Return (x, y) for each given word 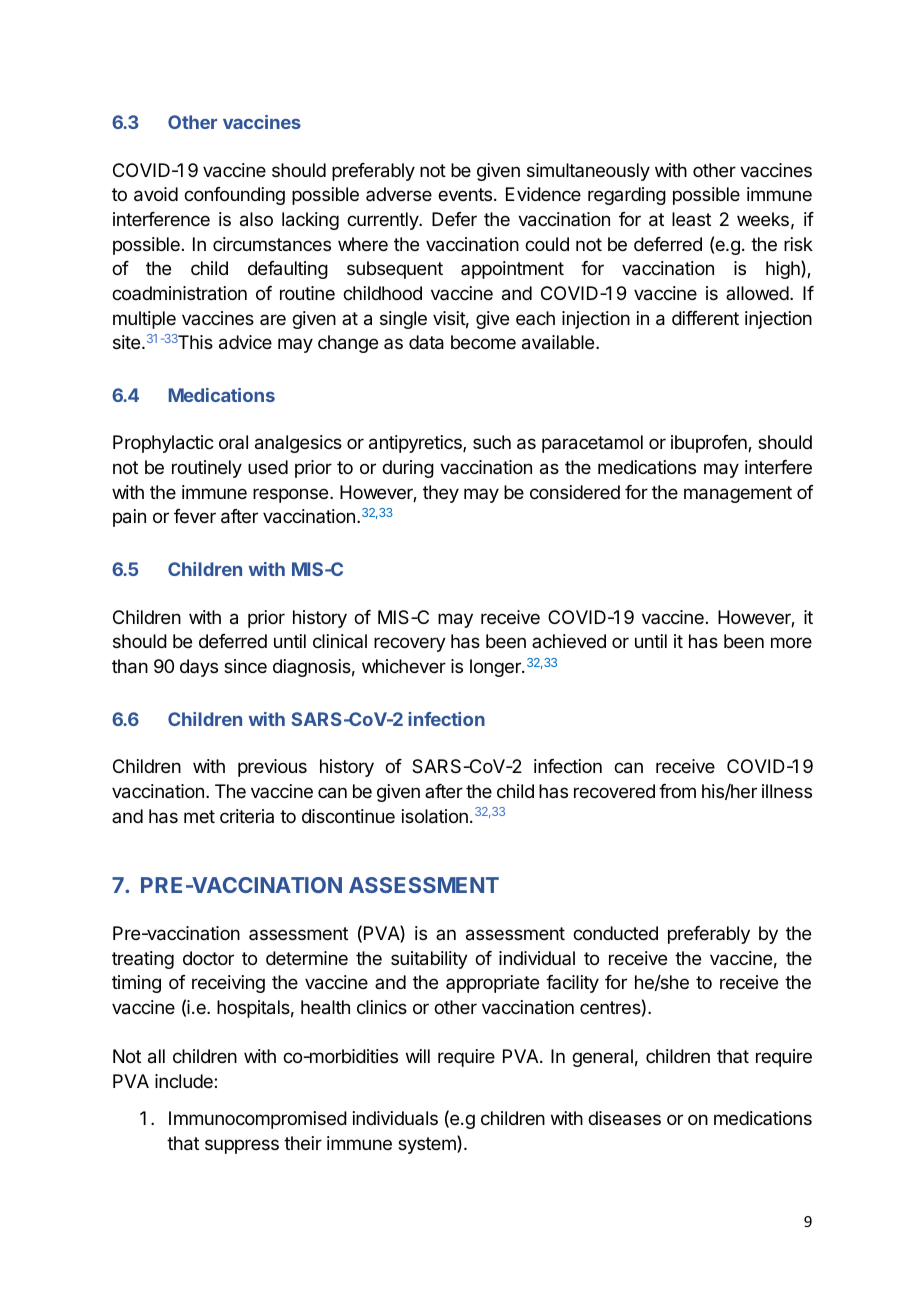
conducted (615, 933)
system (428, 1144)
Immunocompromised (258, 1120)
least (691, 219)
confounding (234, 196)
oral (233, 442)
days (199, 668)
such (492, 442)
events (465, 194)
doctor (208, 958)
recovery (410, 644)
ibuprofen (710, 444)
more (791, 642)
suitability (429, 960)
